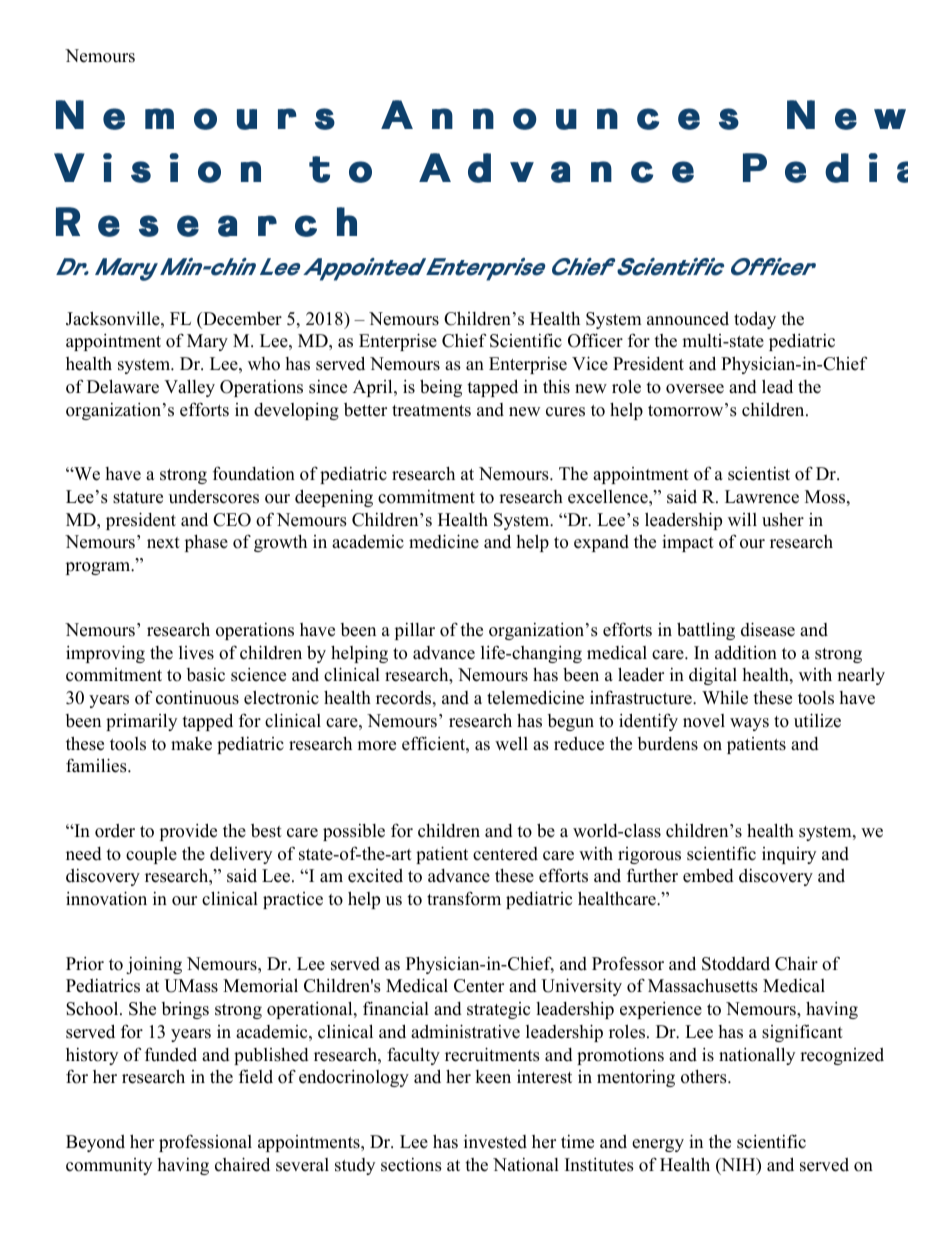  Describe the element at coordinates (205, 1143) in the image. I see `professional` at that location.
